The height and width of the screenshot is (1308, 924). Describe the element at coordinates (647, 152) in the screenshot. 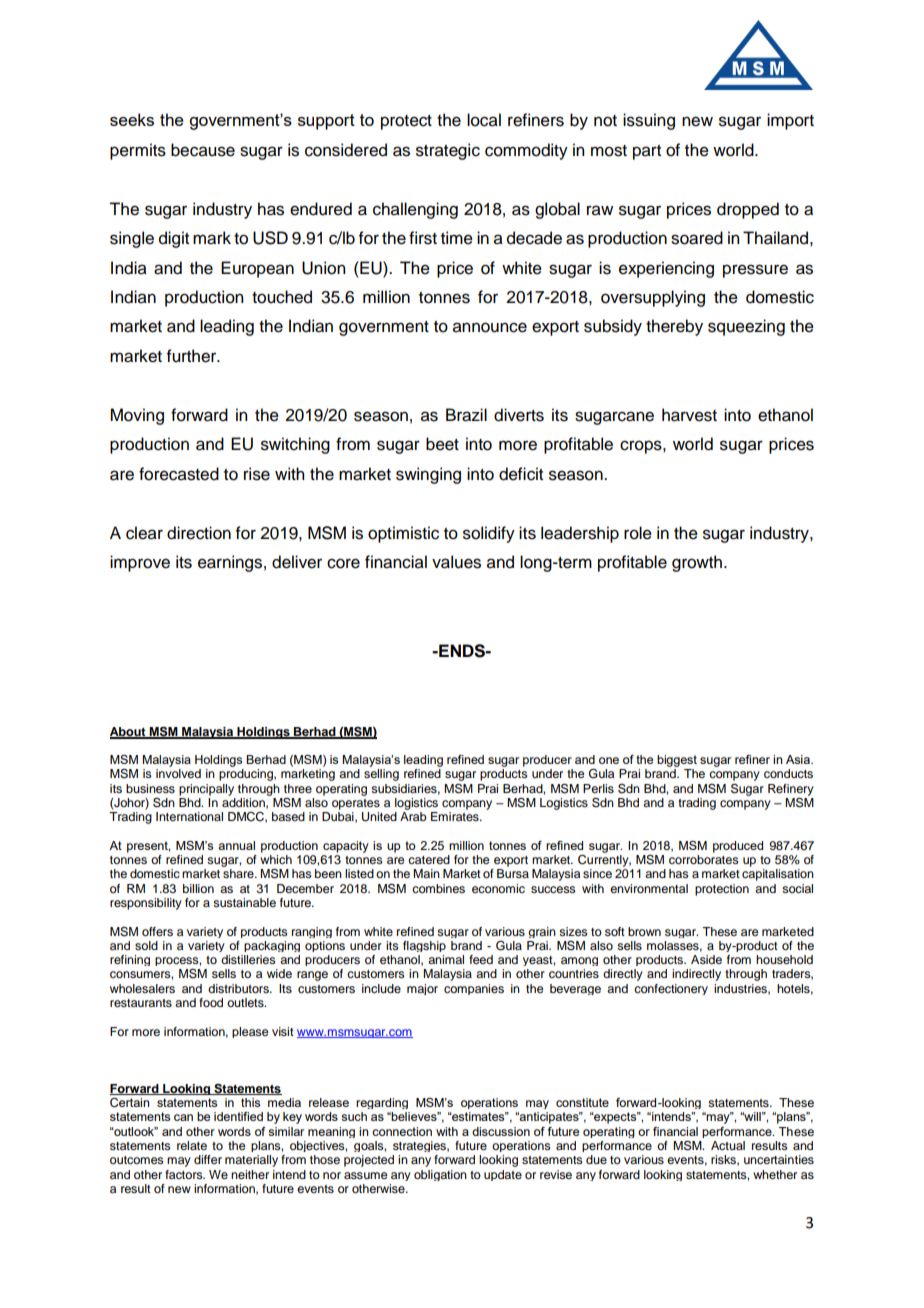

I see `part` at that location.
